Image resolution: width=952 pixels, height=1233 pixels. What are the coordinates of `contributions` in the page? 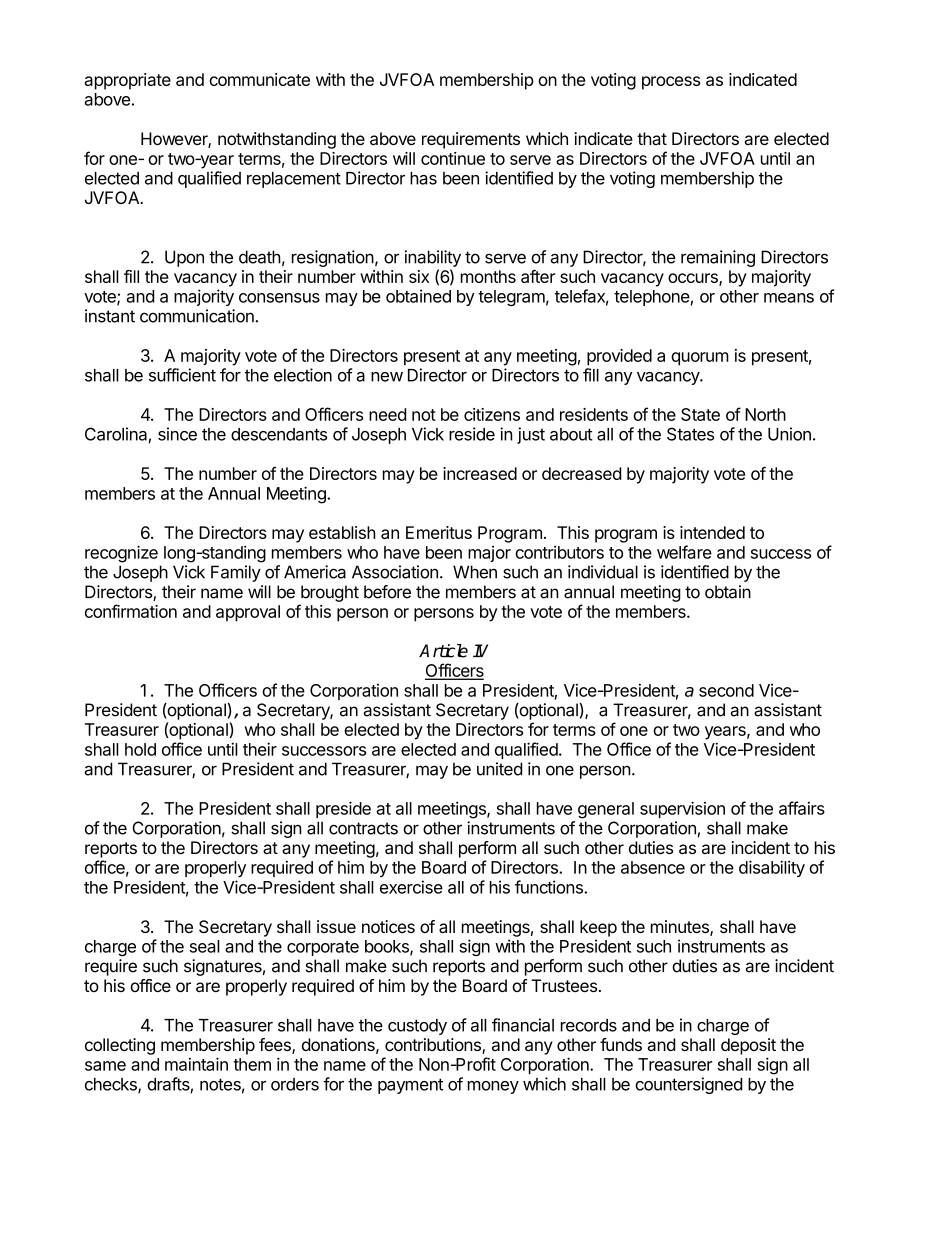 It's located at (434, 1046).
